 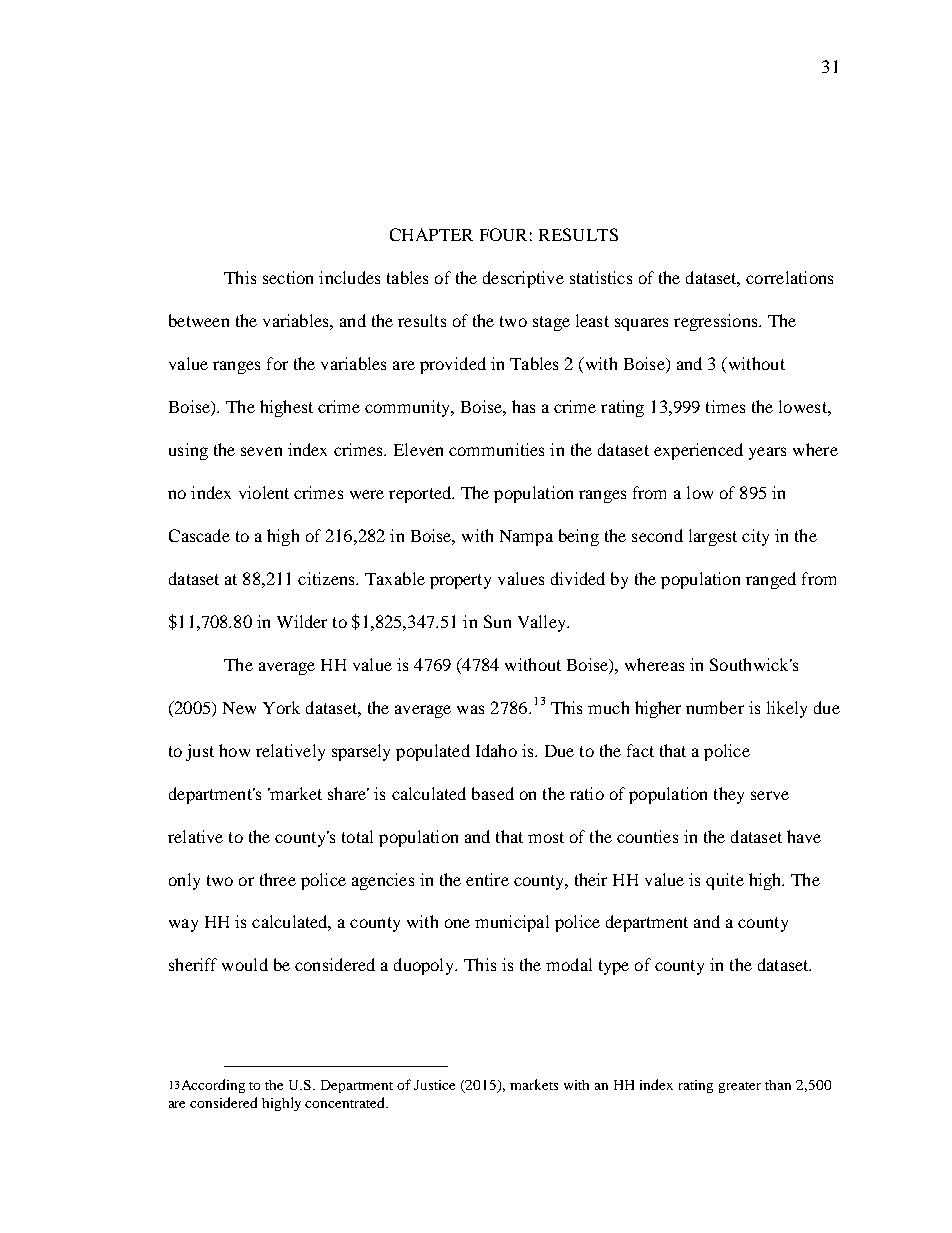 What do you see at coordinates (470, 709) in the page?
I see `was` at bounding box center [470, 709].
